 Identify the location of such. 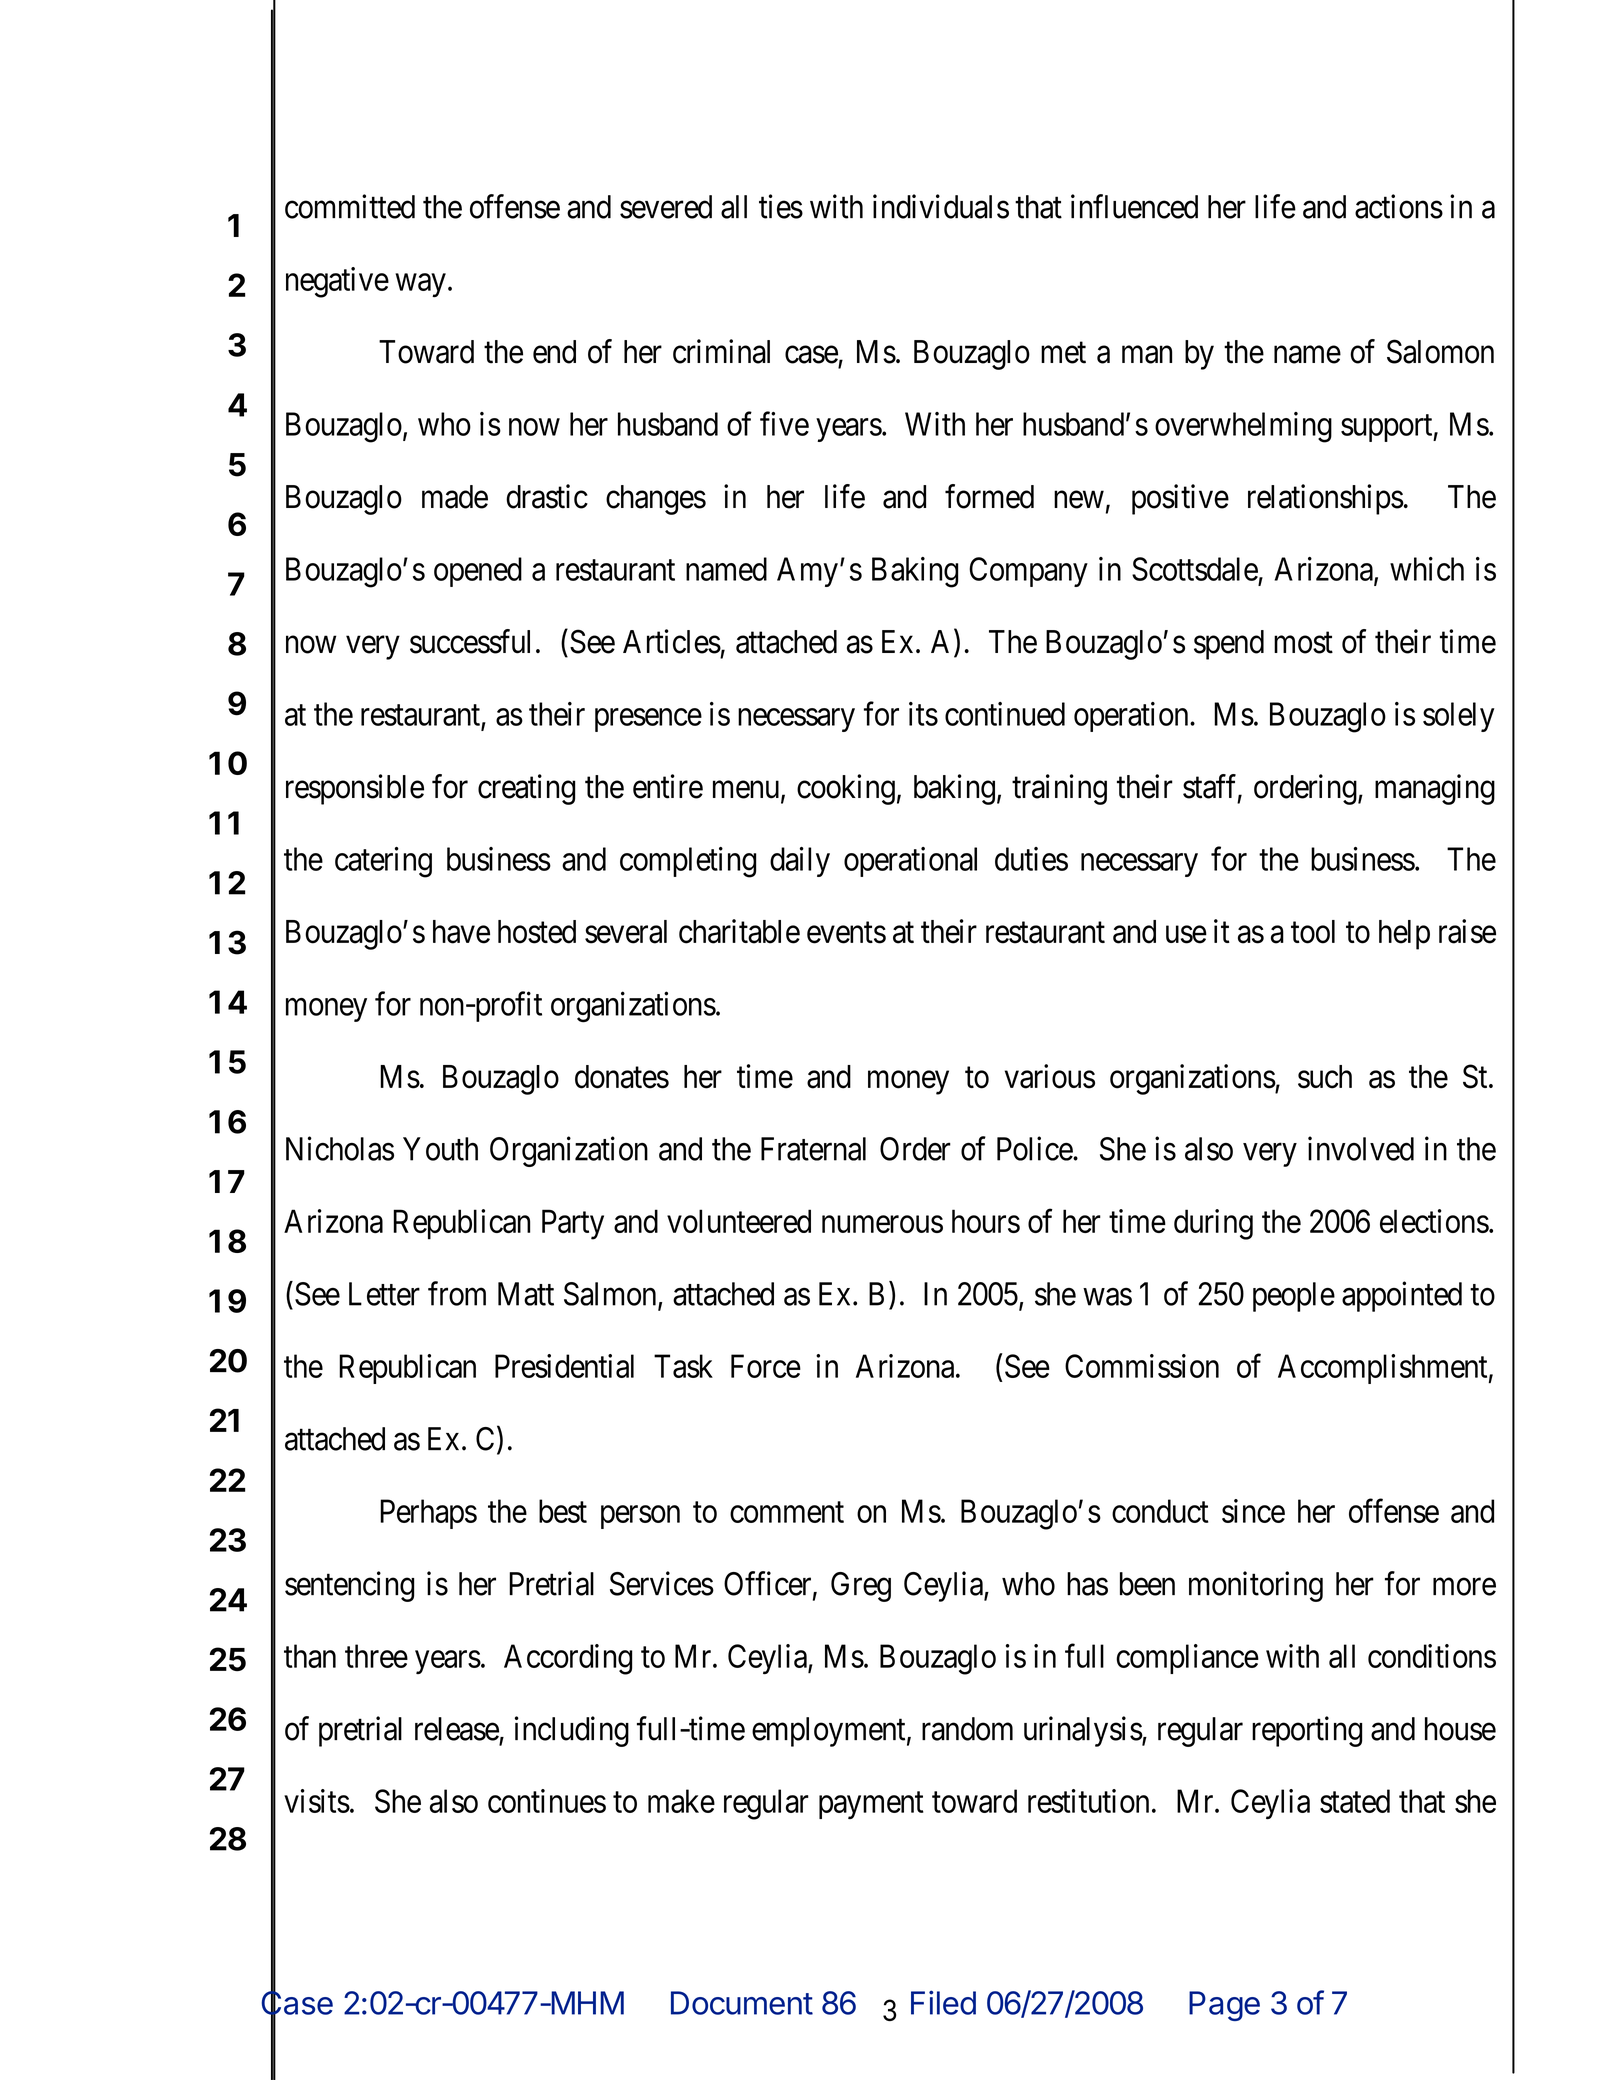
(1325, 1077).
